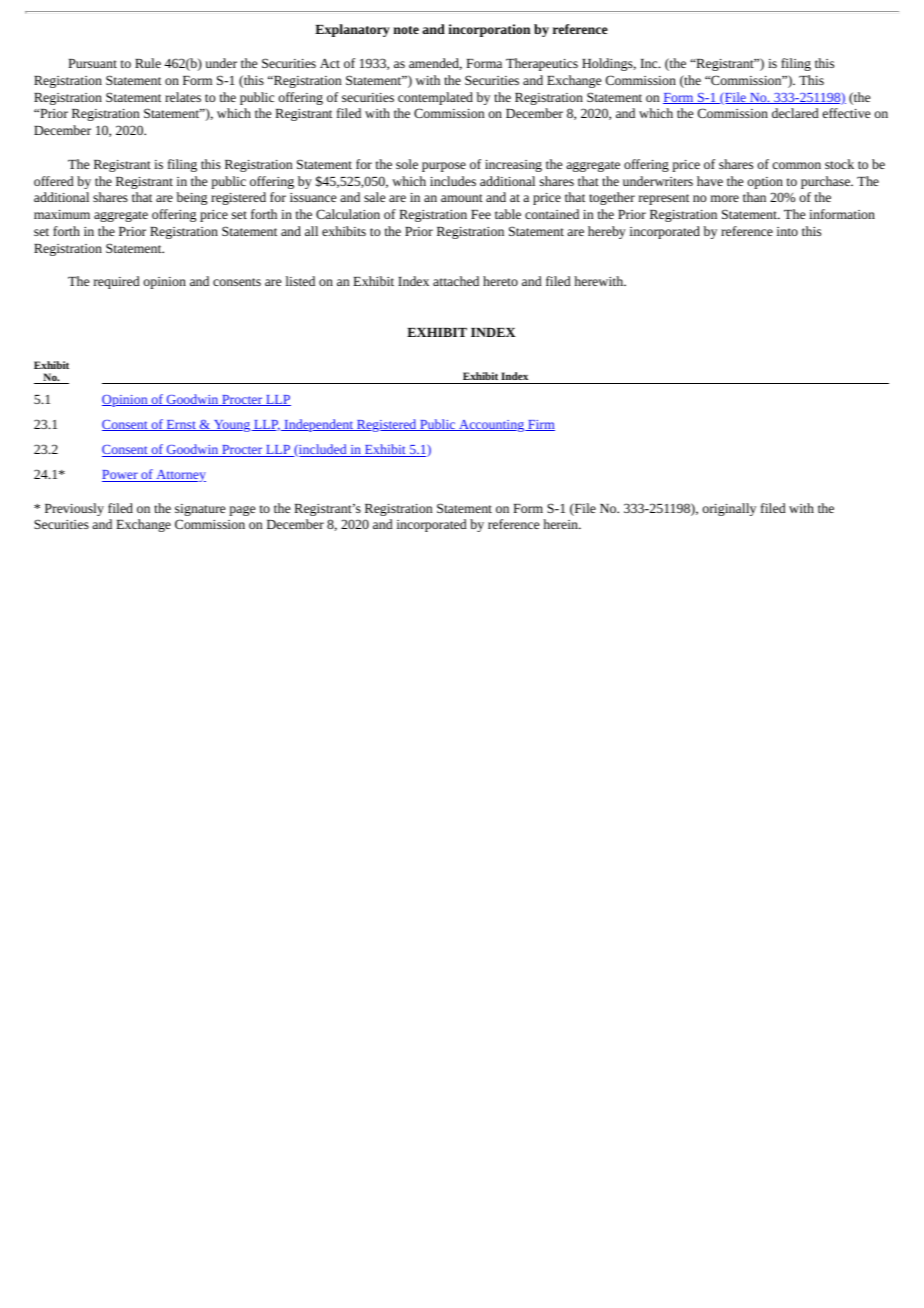  Describe the element at coordinates (200, 510) in the document. I see `signature` at that location.
